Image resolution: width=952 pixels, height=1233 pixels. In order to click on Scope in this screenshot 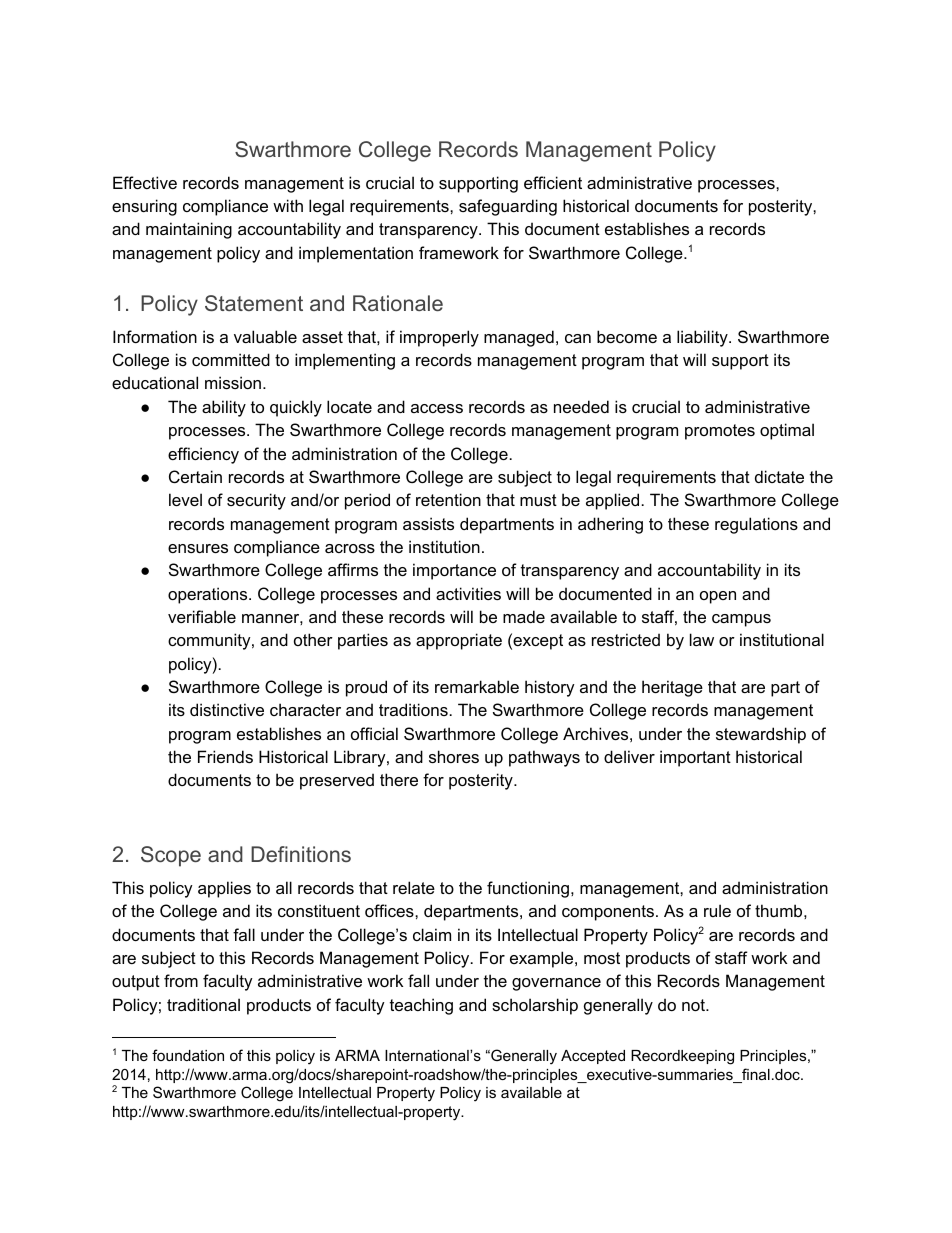, I will do `click(171, 856)`.
